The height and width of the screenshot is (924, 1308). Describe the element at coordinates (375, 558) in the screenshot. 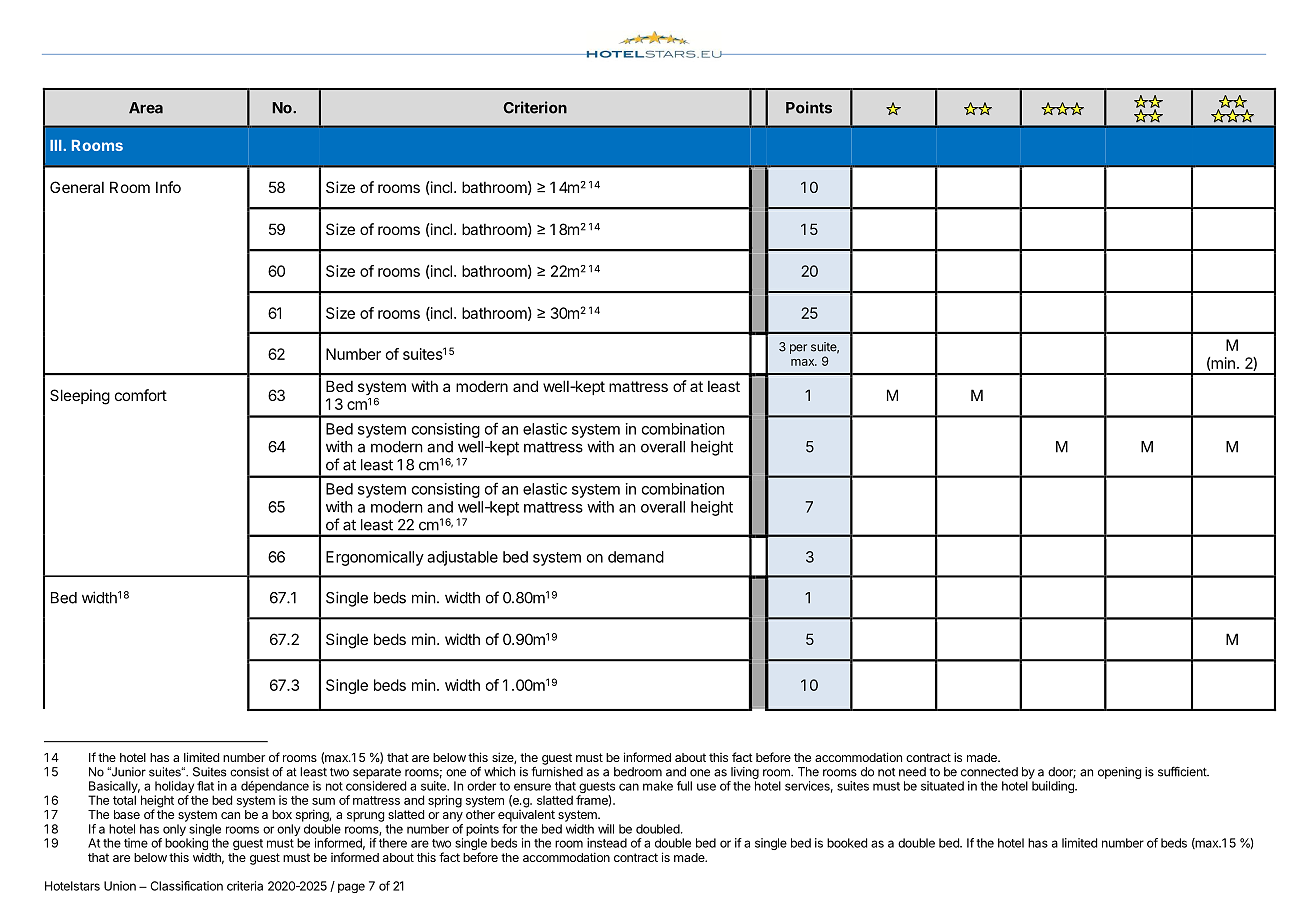

I see `Ergonomically` at that location.
